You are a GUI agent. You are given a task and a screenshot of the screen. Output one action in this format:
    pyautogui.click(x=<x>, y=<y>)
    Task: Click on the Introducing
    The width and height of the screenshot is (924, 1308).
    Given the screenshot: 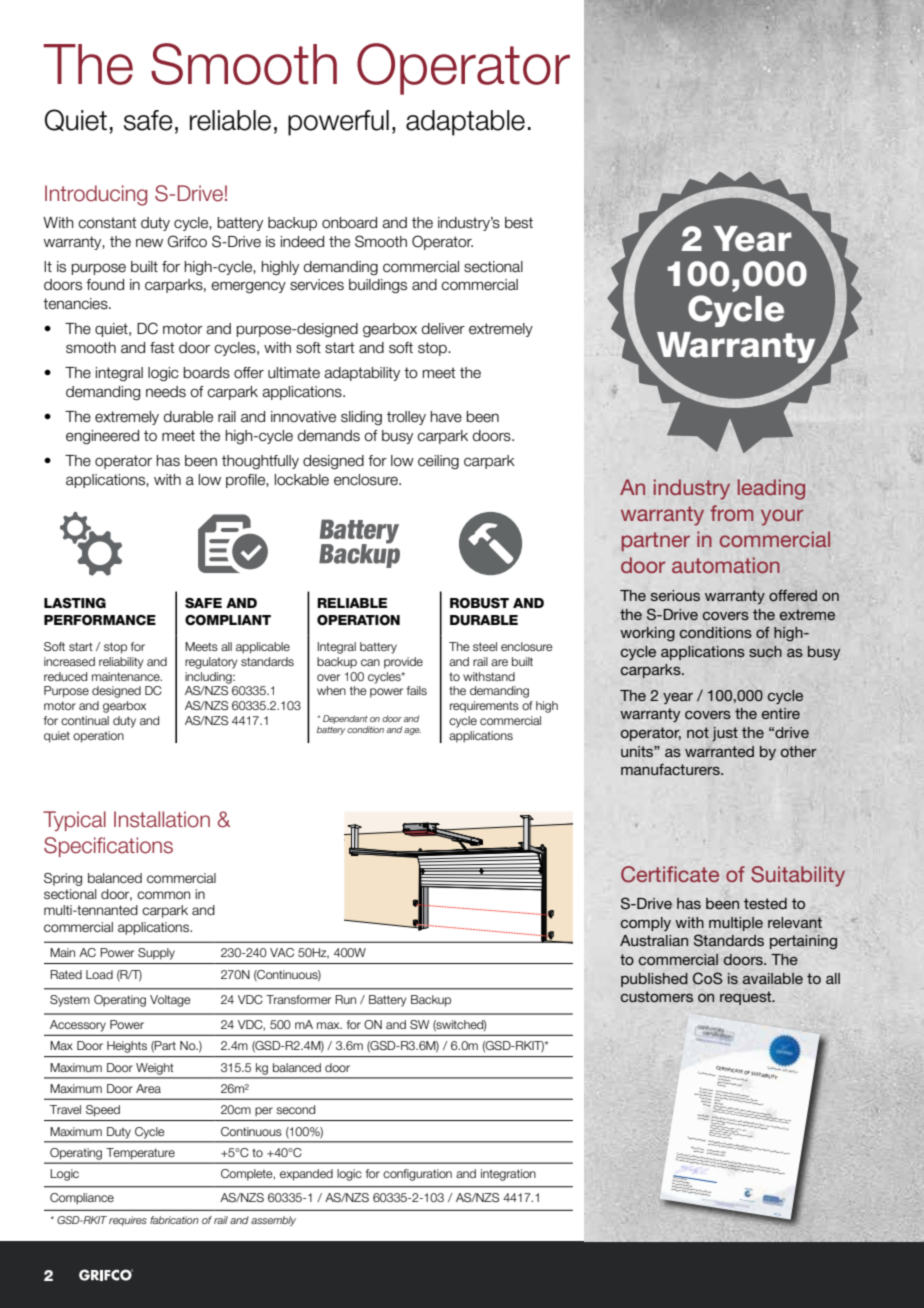 What is the action you would take?
    pyautogui.click(x=96, y=195)
